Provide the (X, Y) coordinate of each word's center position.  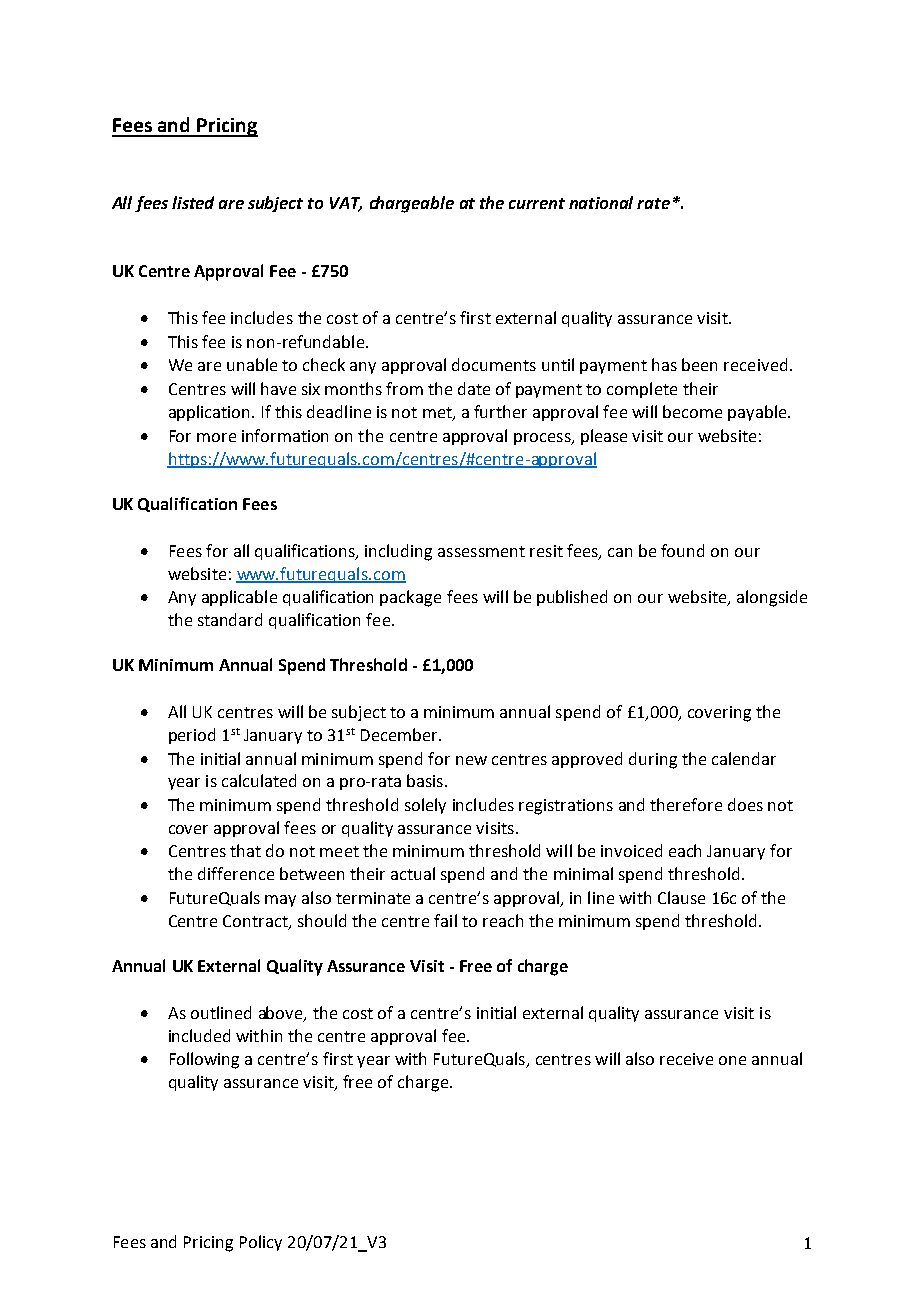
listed (193, 202)
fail (445, 920)
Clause (681, 897)
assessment (481, 551)
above (282, 1014)
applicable (239, 598)
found (682, 550)
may (280, 901)
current (537, 203)
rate (653, 203)
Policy (261, 1243)
